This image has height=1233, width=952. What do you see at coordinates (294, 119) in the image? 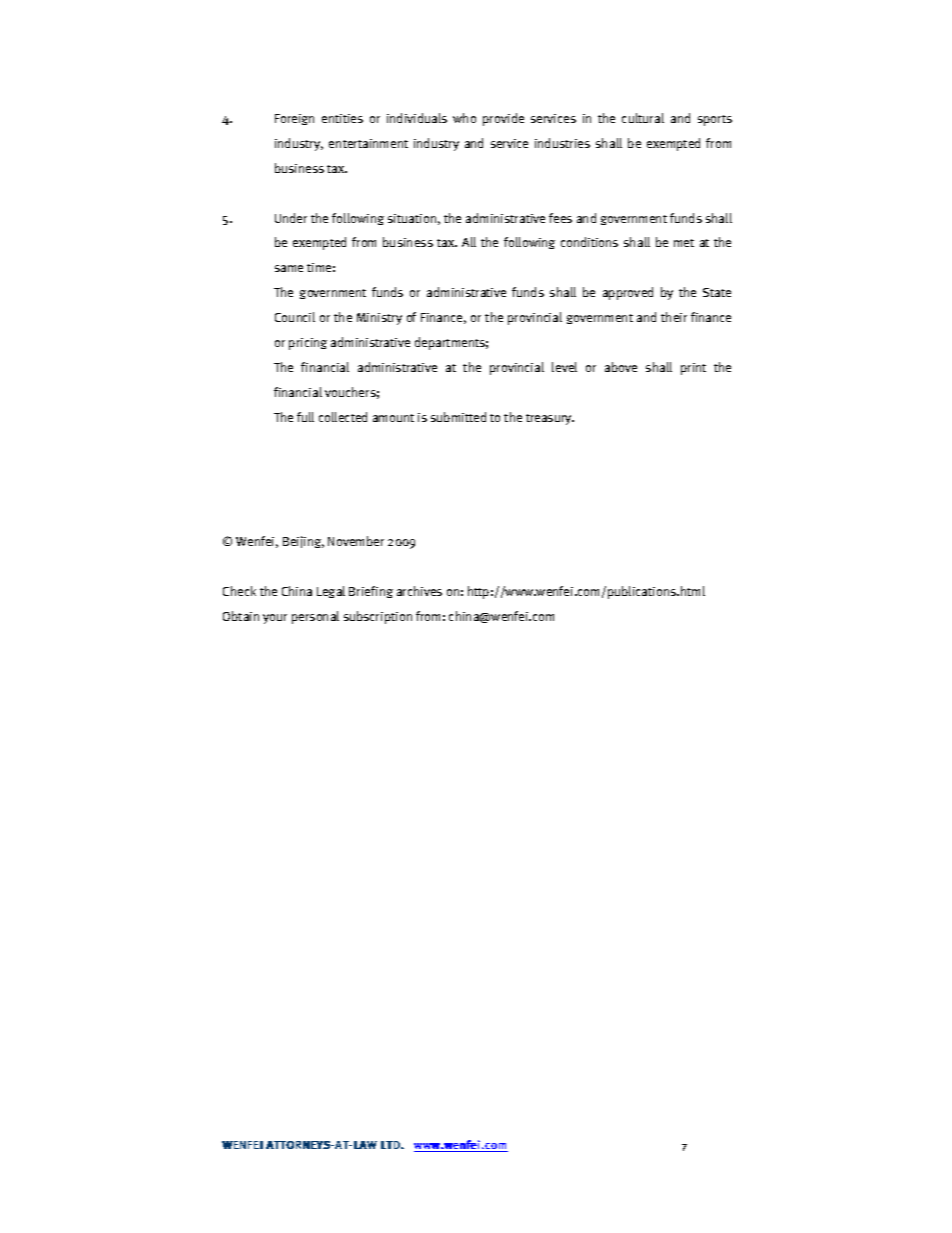
I see `Foreign` at bounding box center [294, 119].
